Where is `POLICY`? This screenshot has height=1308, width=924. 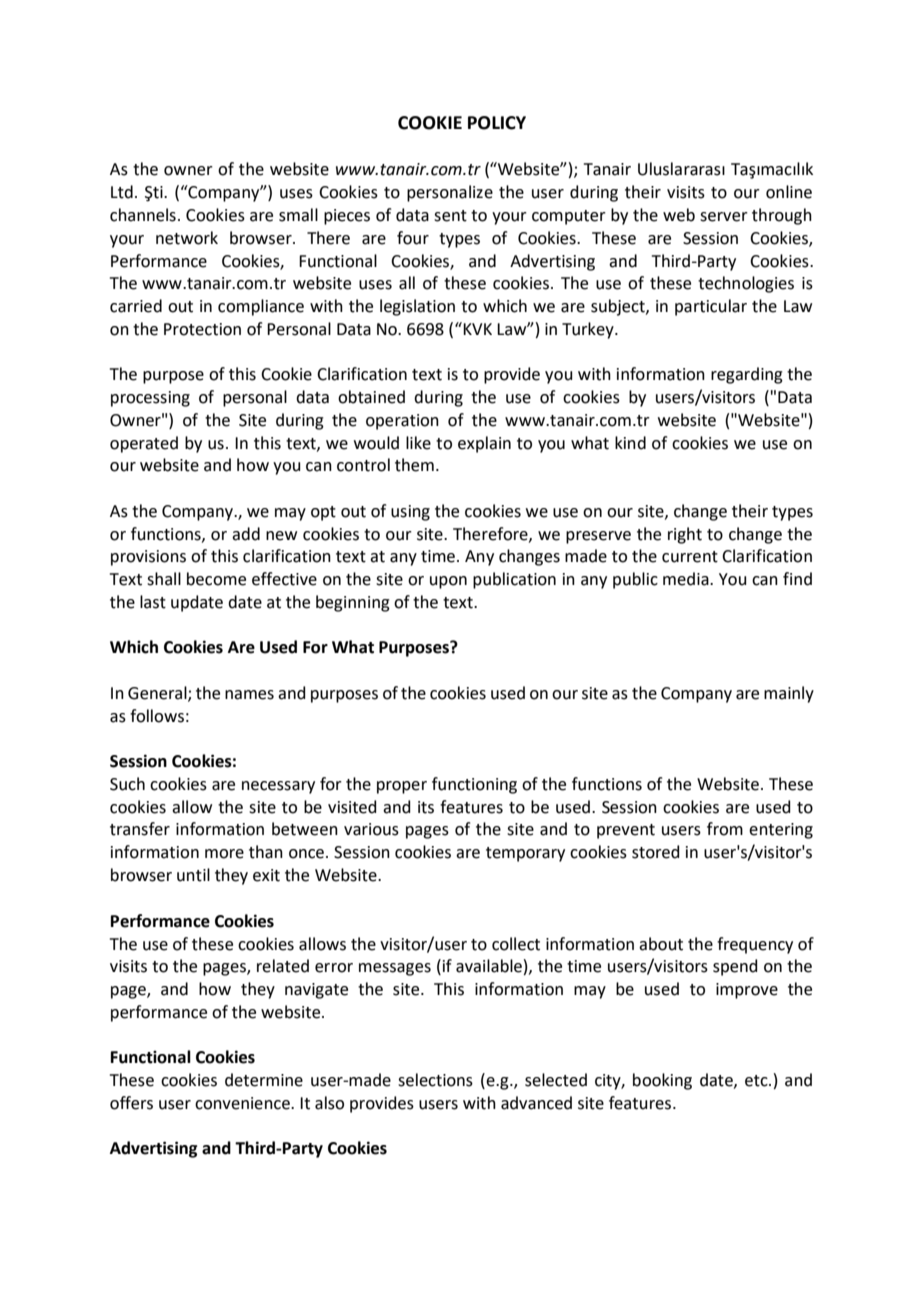
POLICY is located at coordinates (497, 123).
